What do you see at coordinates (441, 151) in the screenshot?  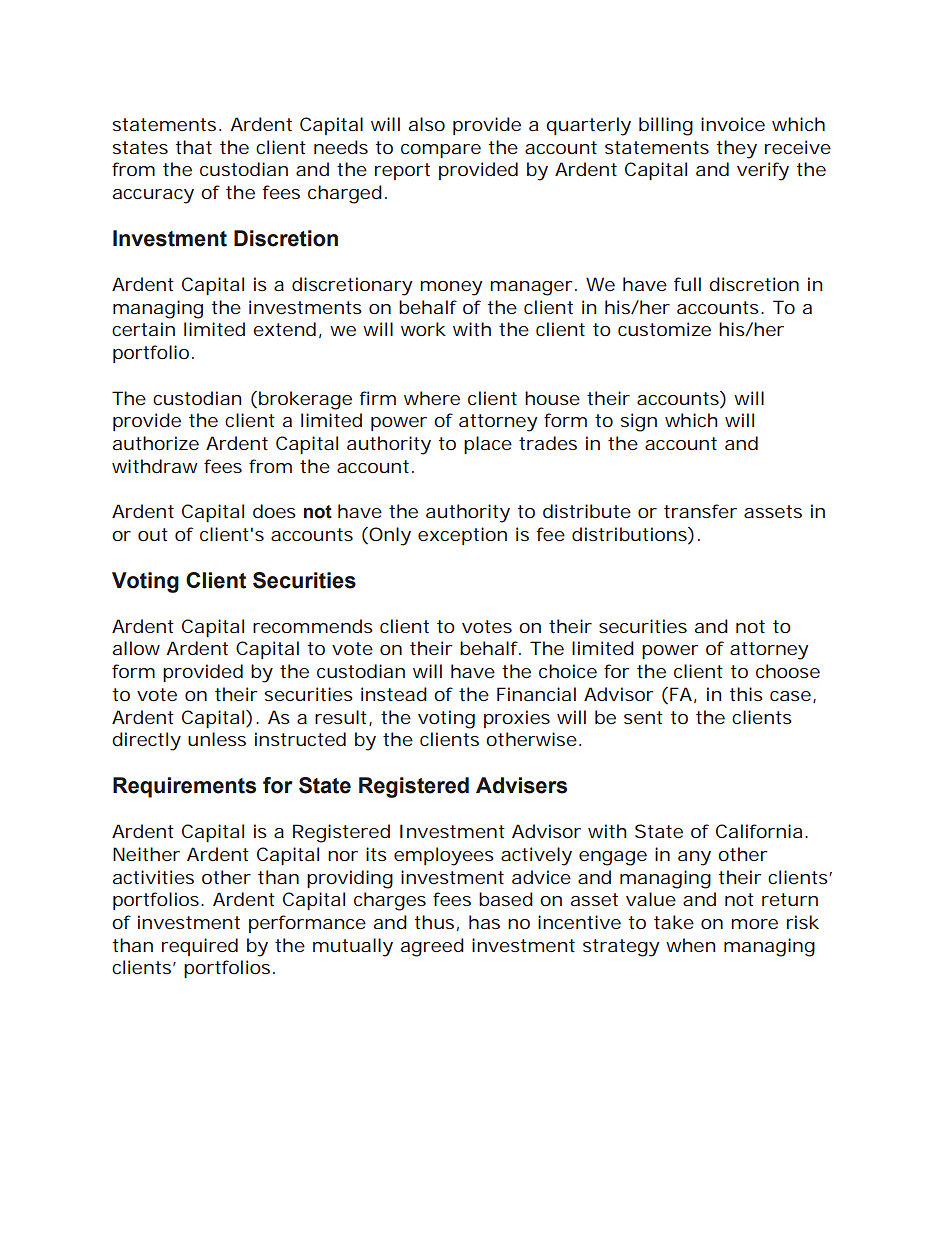 I see `compare` at bounding box center [441, 151].
